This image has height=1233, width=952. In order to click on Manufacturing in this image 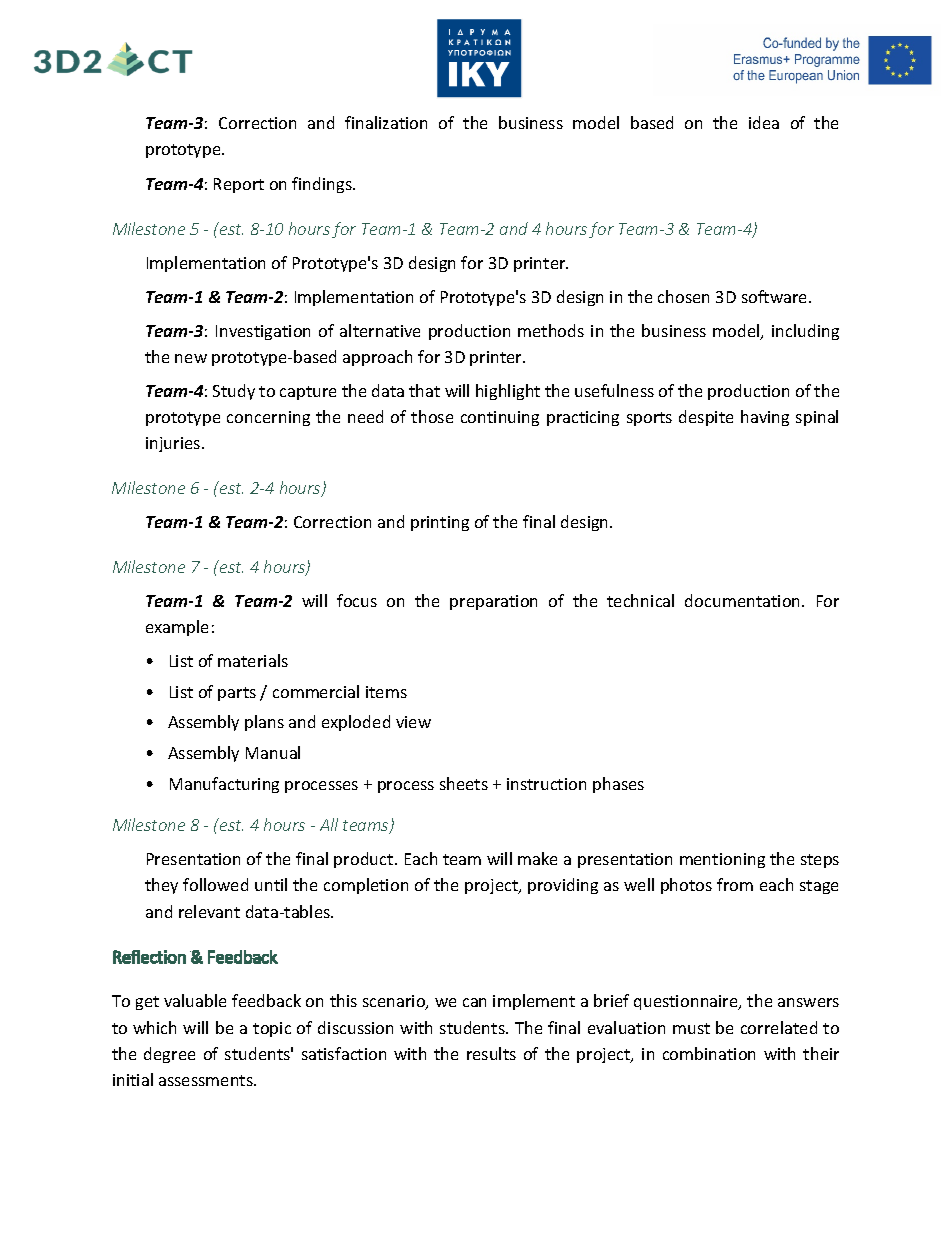, I will do `click(224, 785)`.
